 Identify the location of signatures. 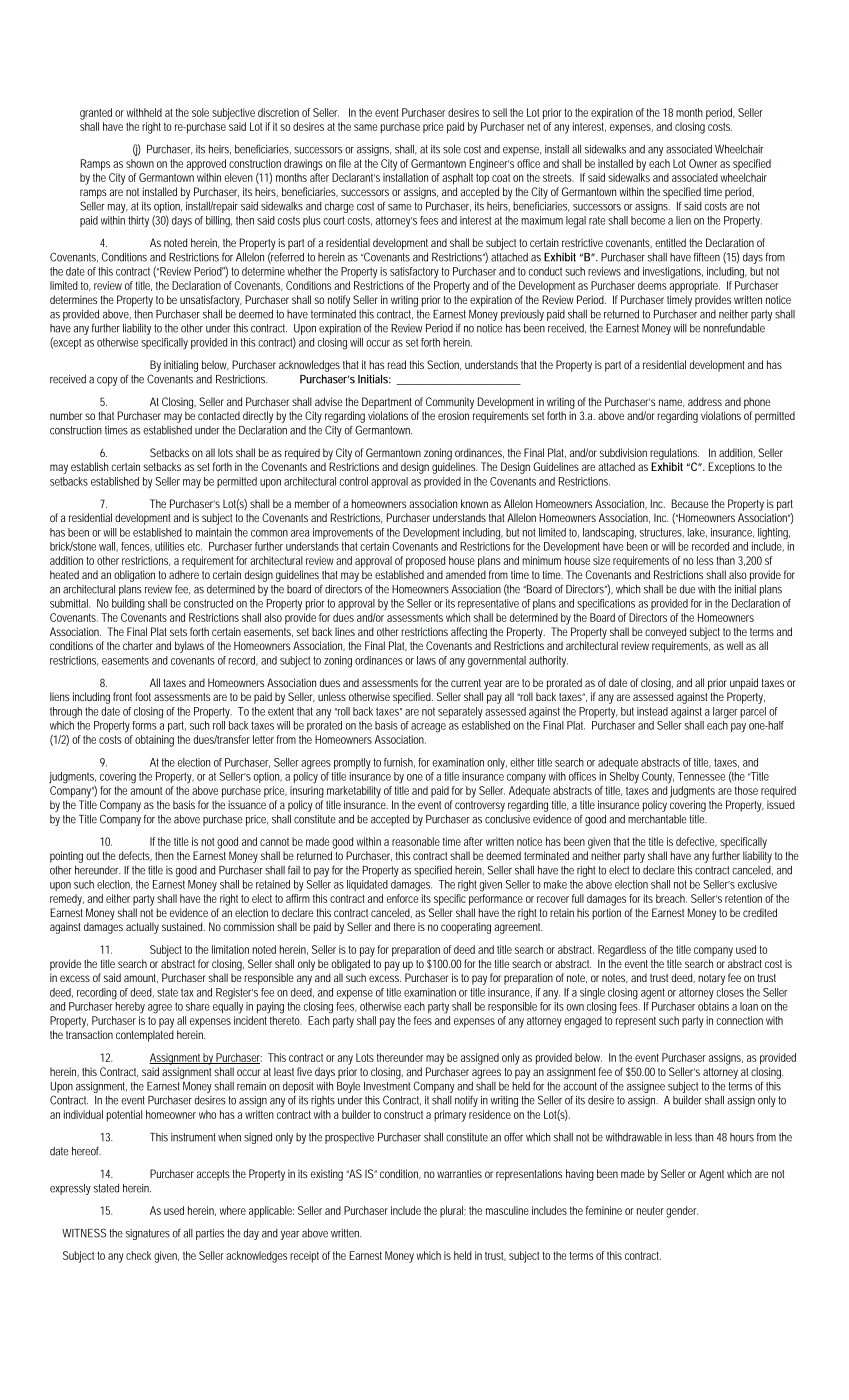
(147, 1234).
